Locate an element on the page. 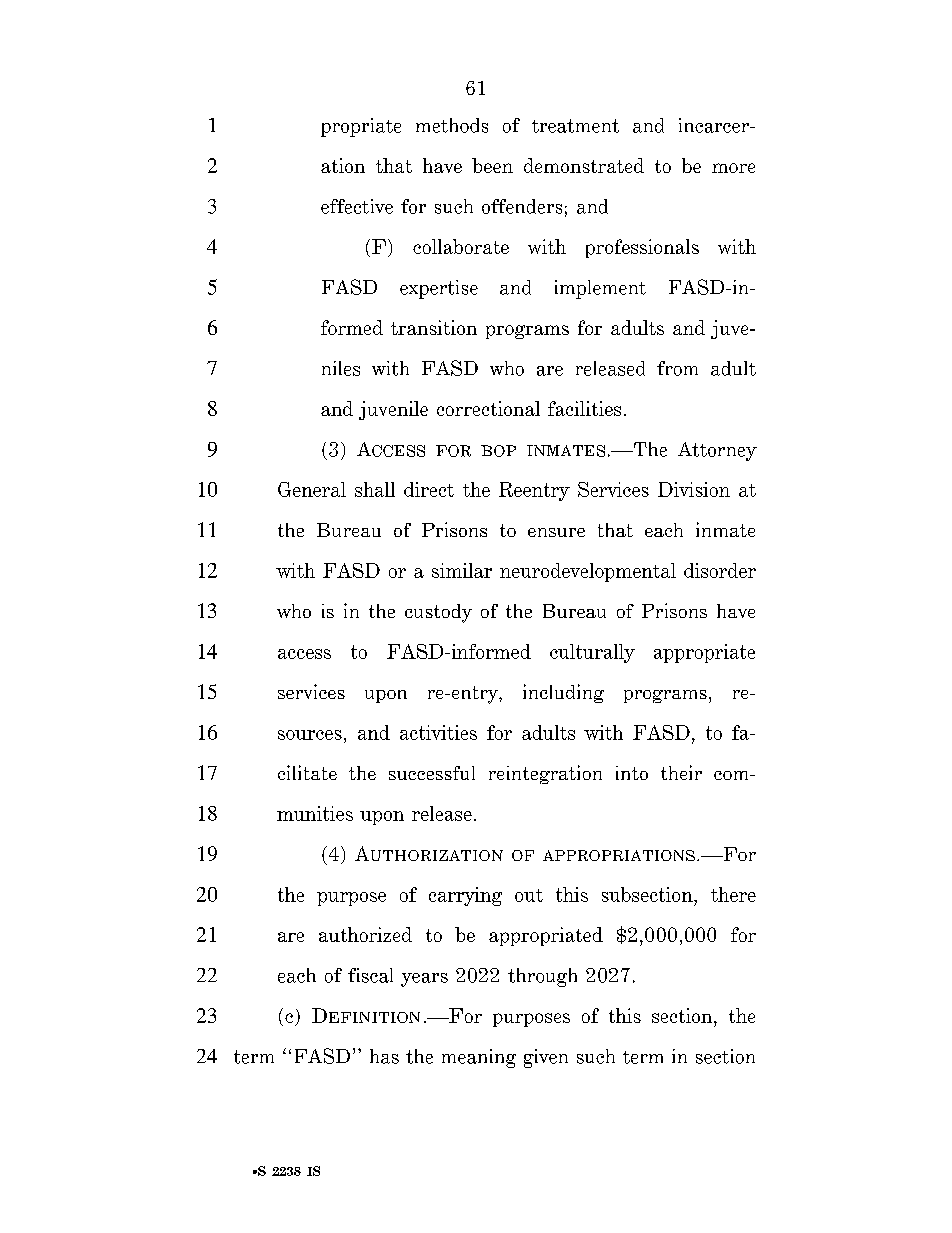 Image resolution: width=952 pixels, height=1233 pixels. transition is located at coordinates (434, 327).
